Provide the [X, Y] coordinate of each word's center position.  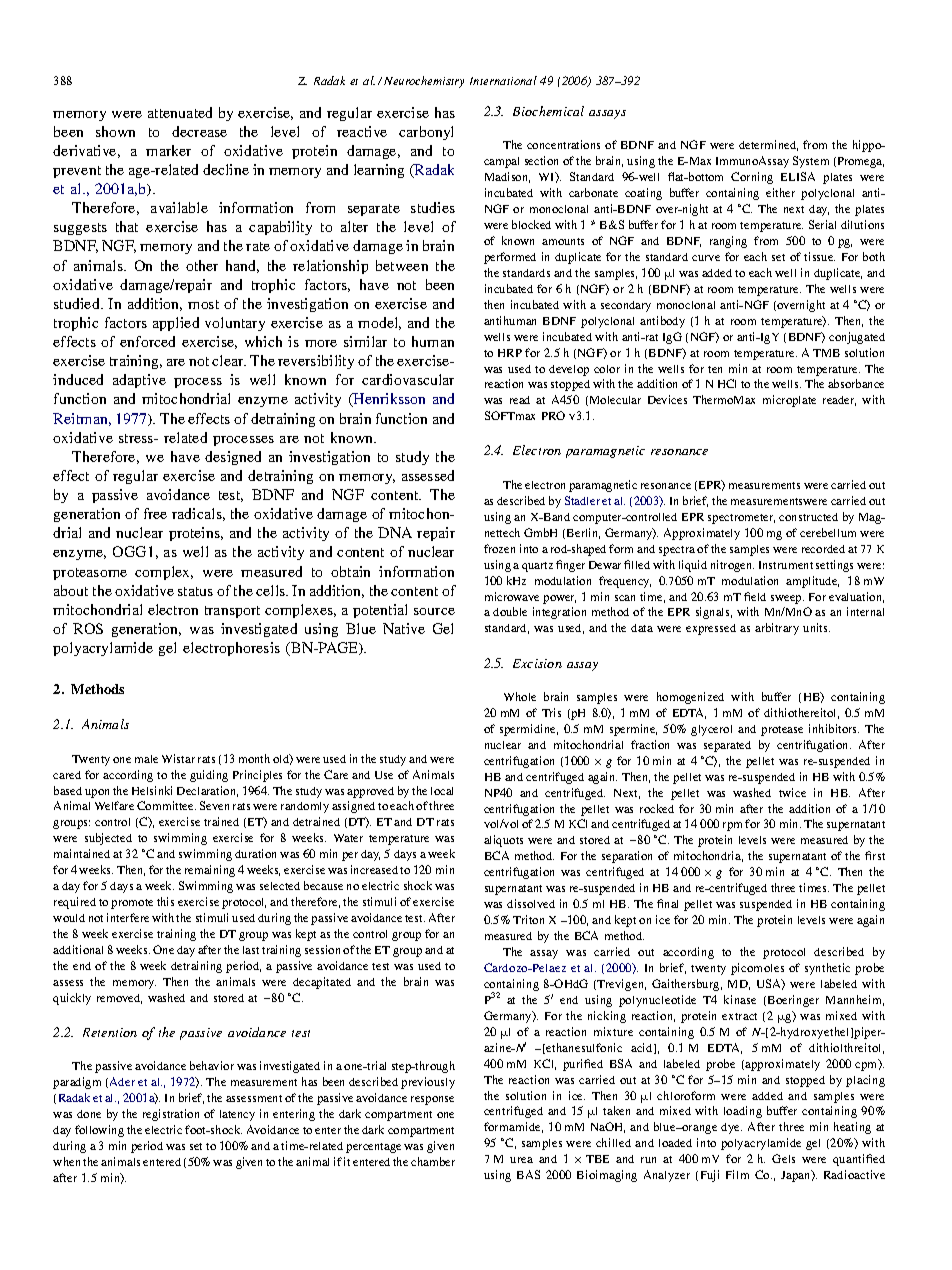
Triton [528, 919]
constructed [808, 517]
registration [171, 1115]
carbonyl [426, 133]
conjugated [857, 338]
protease [782, 731]
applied [176, 324]
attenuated [180, 112]
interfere [128, 917]
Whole [520, 696]
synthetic [827, 969]
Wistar [178, 758]
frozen [499, 548]
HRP [510, 353]
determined [768, 145]
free [155, 513]
